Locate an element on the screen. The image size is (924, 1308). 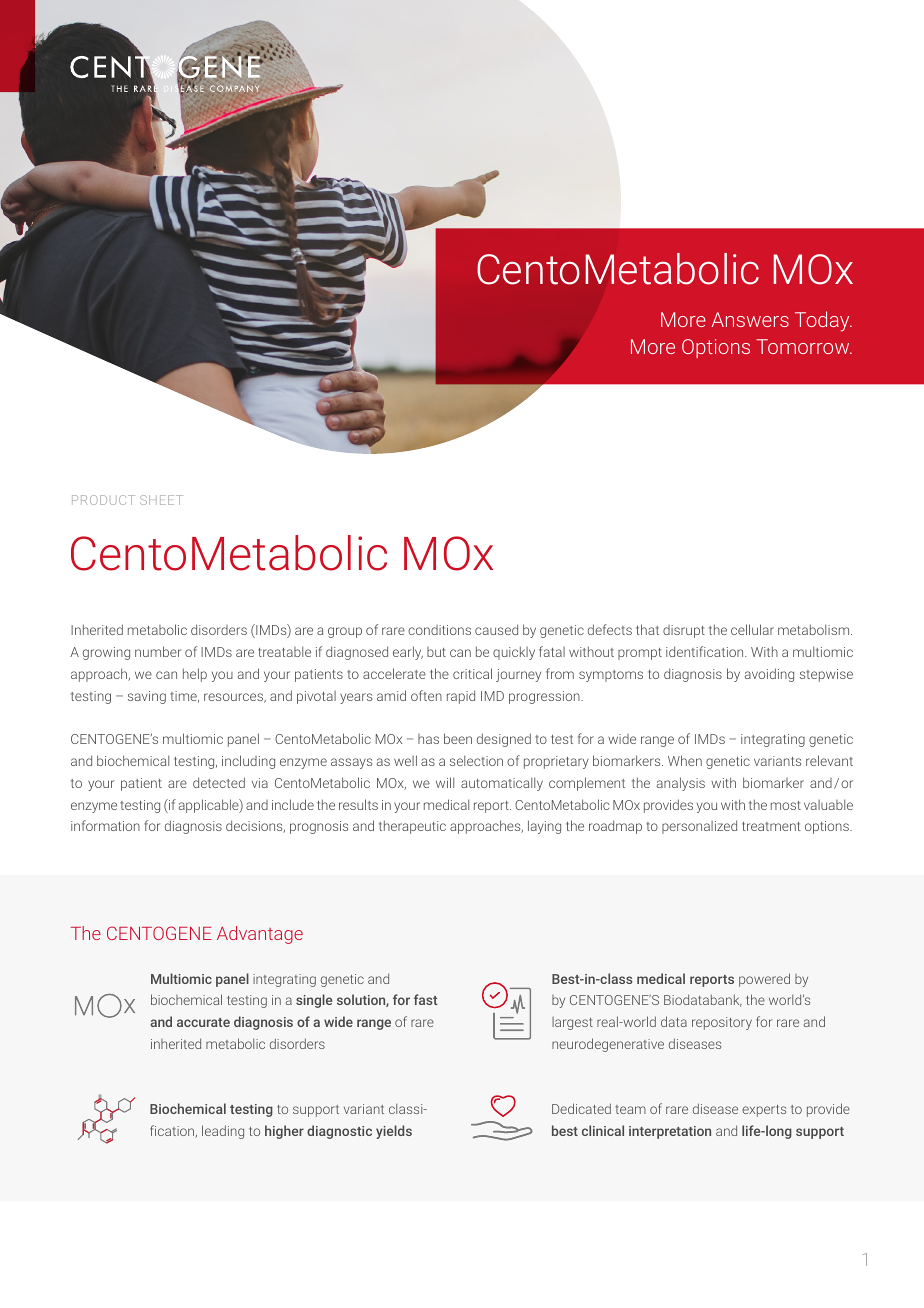
higher is located at coordinates (284, 1132).
